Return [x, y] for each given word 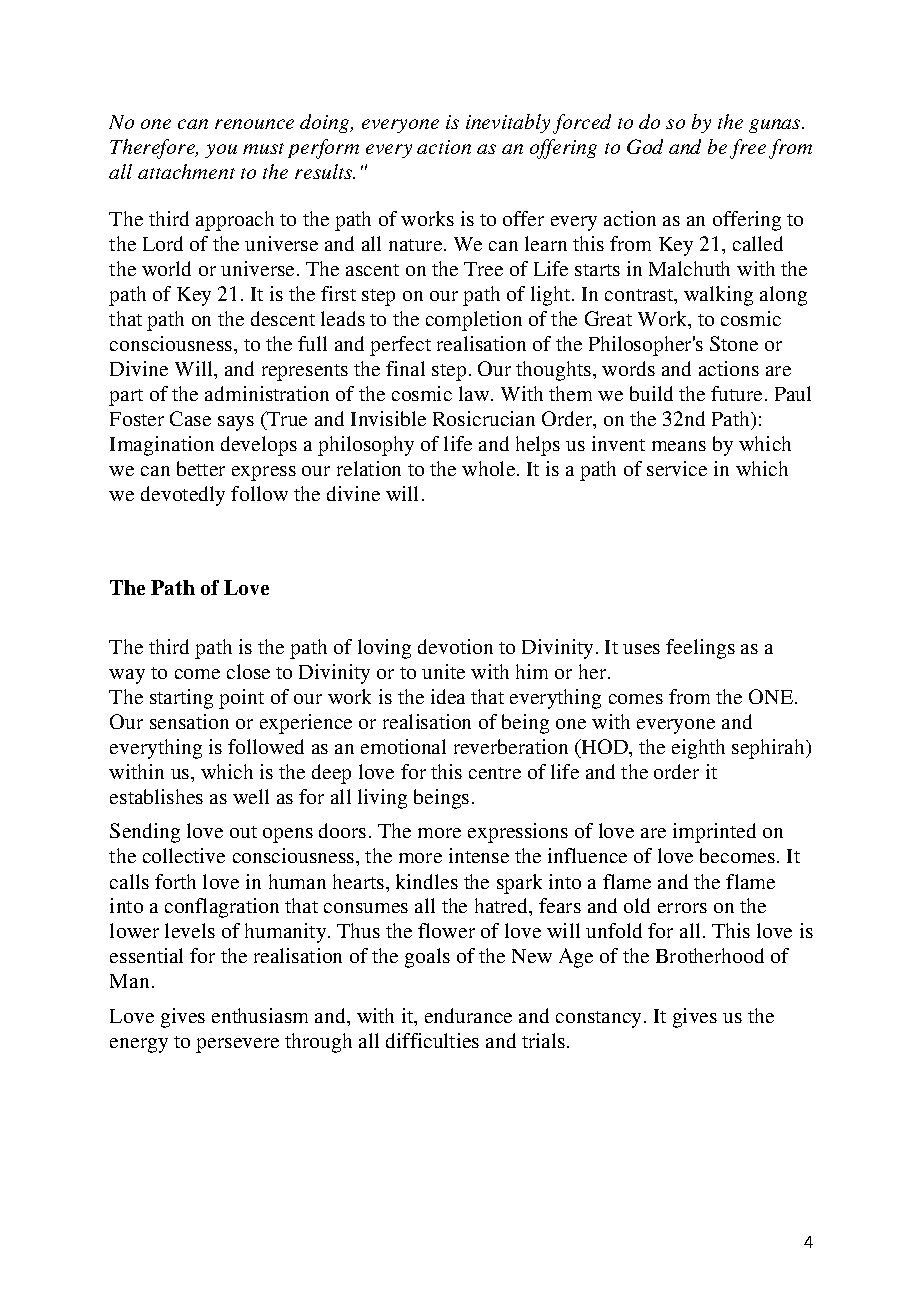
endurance [468, 1015]
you [221, 151]
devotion [455, 646]
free [748, 149]
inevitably [508, 123]
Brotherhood [710, 955]
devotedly [183, 496]
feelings [700, 649]
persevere [237, 1045]
